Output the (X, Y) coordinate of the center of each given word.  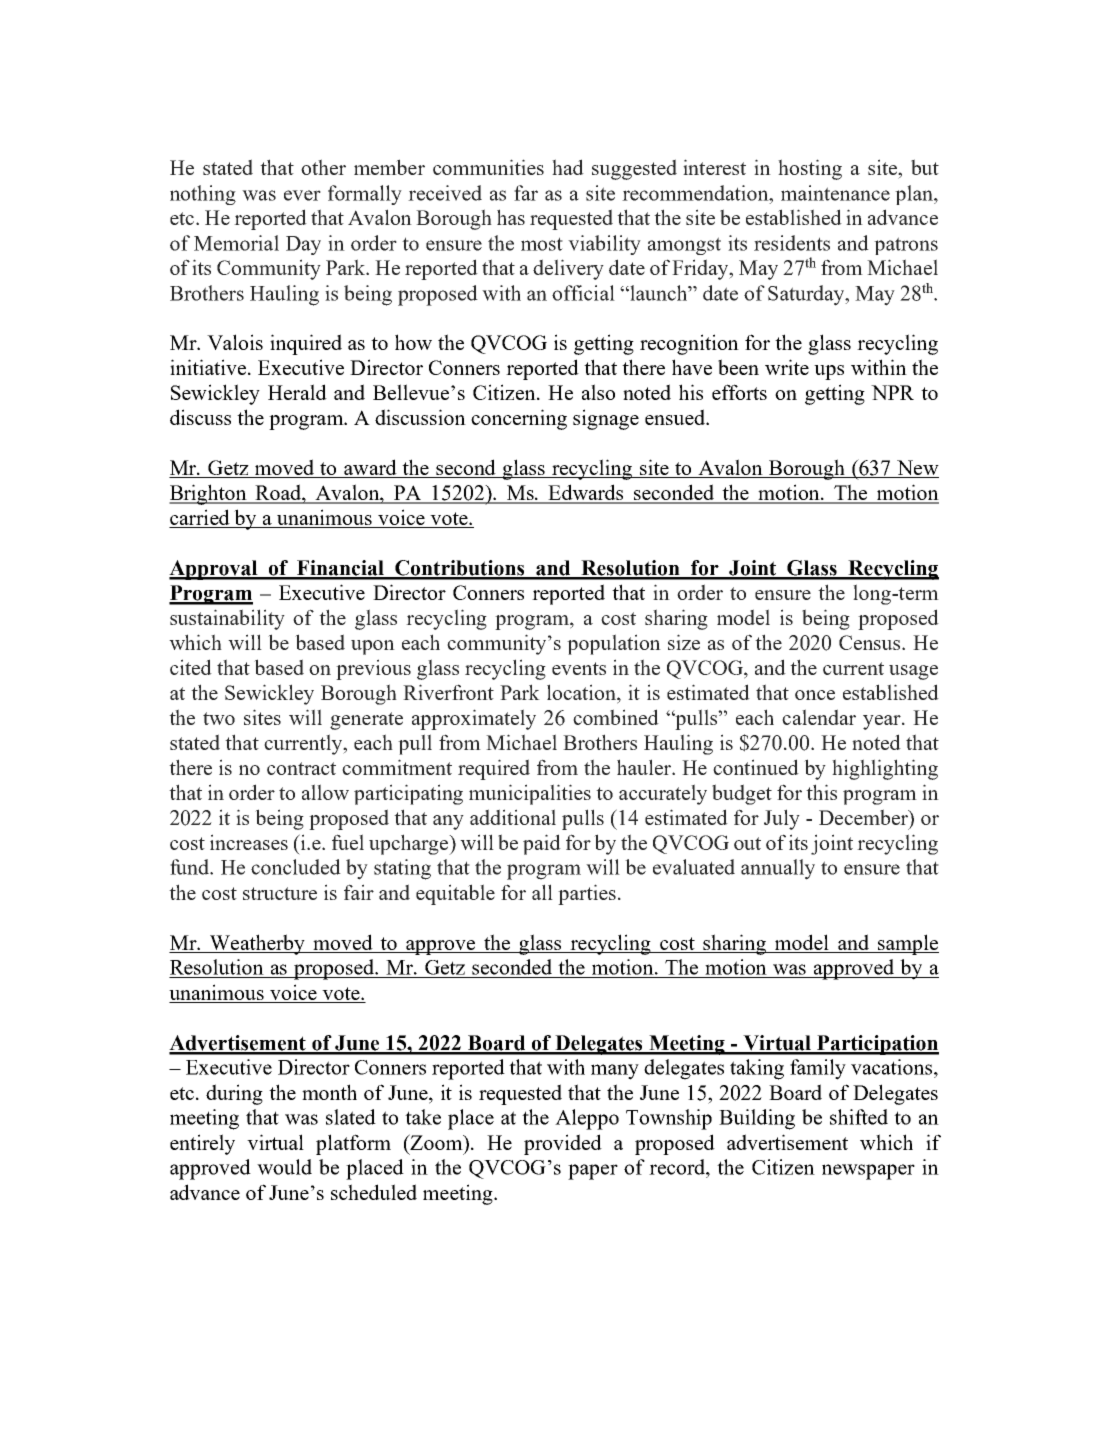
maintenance (835, 193)
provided (563, 1144)
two (219, 718)
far (526, 193)
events (579, 668)
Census (871, 642)
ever (302, 195)
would (284, 1167)
